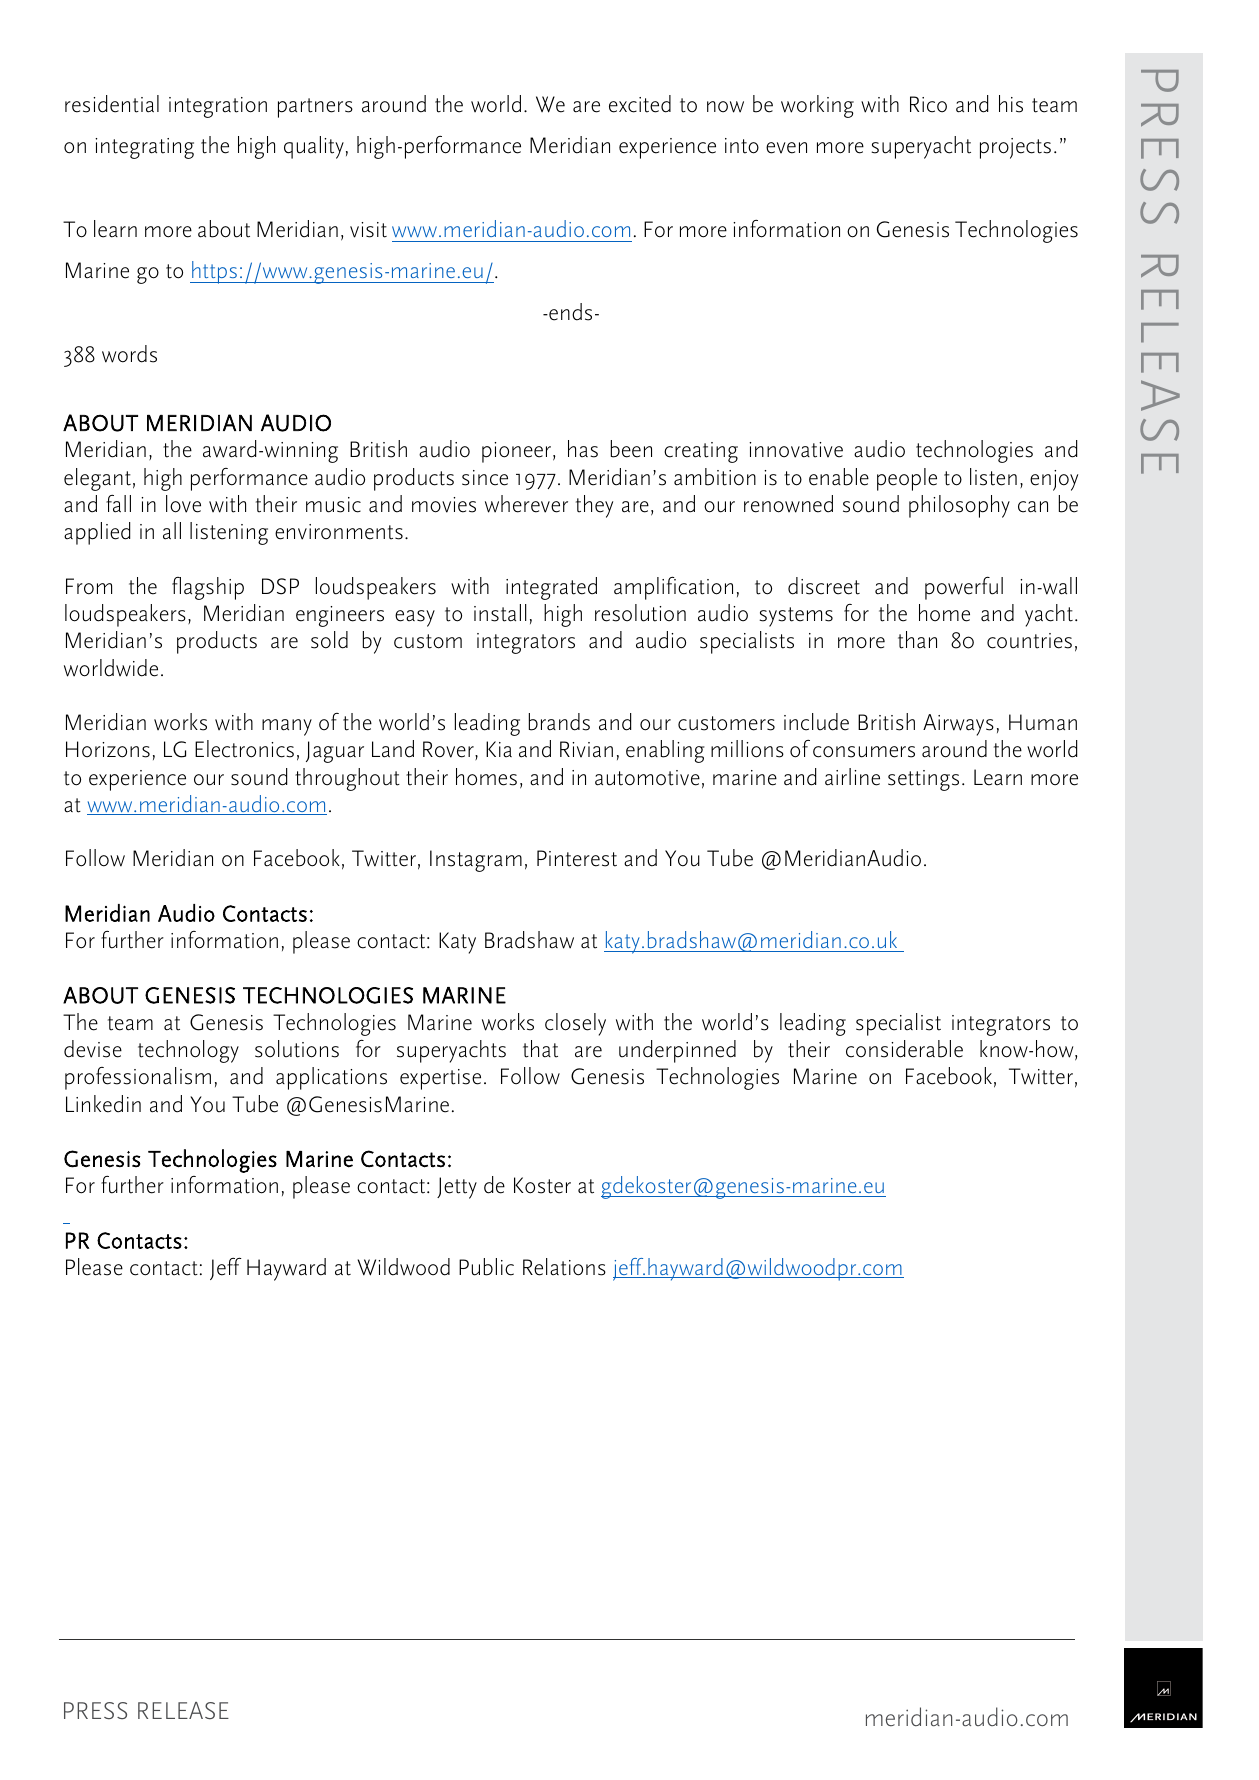 This screenshot has width=1259, height=1780. Describe the element at coordinates (218, 107) in the screenshot. I see `integration` at that location.
